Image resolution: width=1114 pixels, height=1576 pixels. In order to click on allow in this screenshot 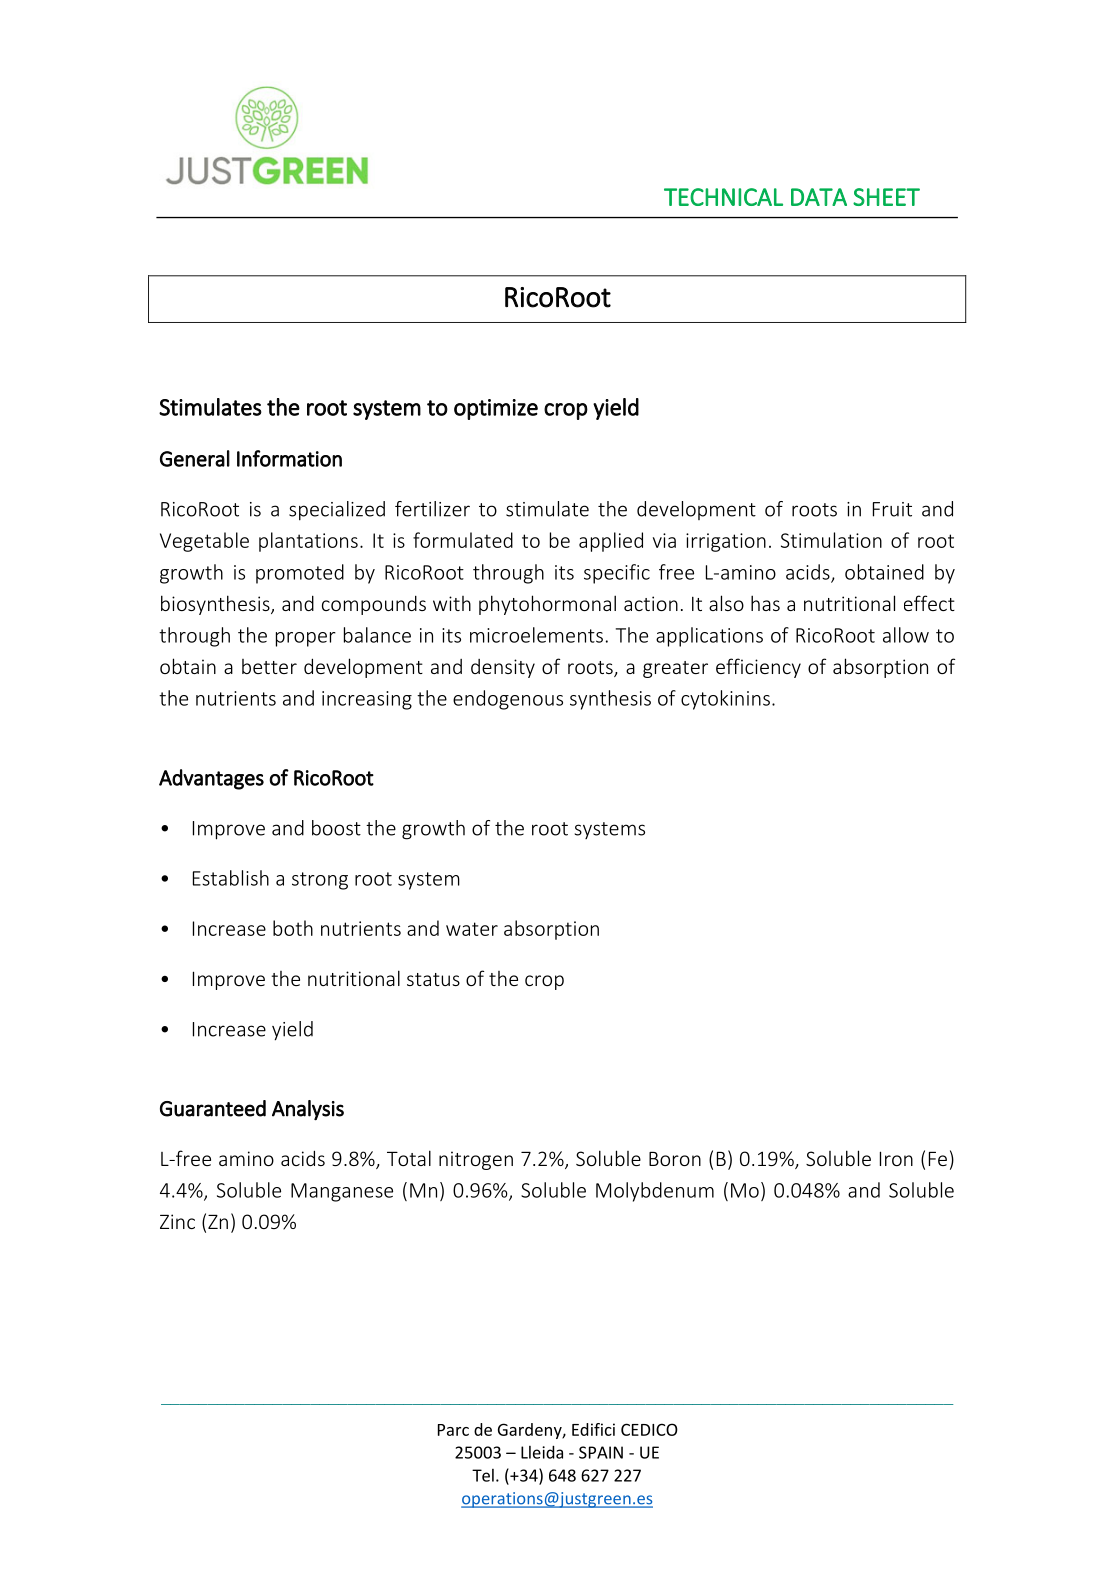, I will do `click(906, 635)`.
